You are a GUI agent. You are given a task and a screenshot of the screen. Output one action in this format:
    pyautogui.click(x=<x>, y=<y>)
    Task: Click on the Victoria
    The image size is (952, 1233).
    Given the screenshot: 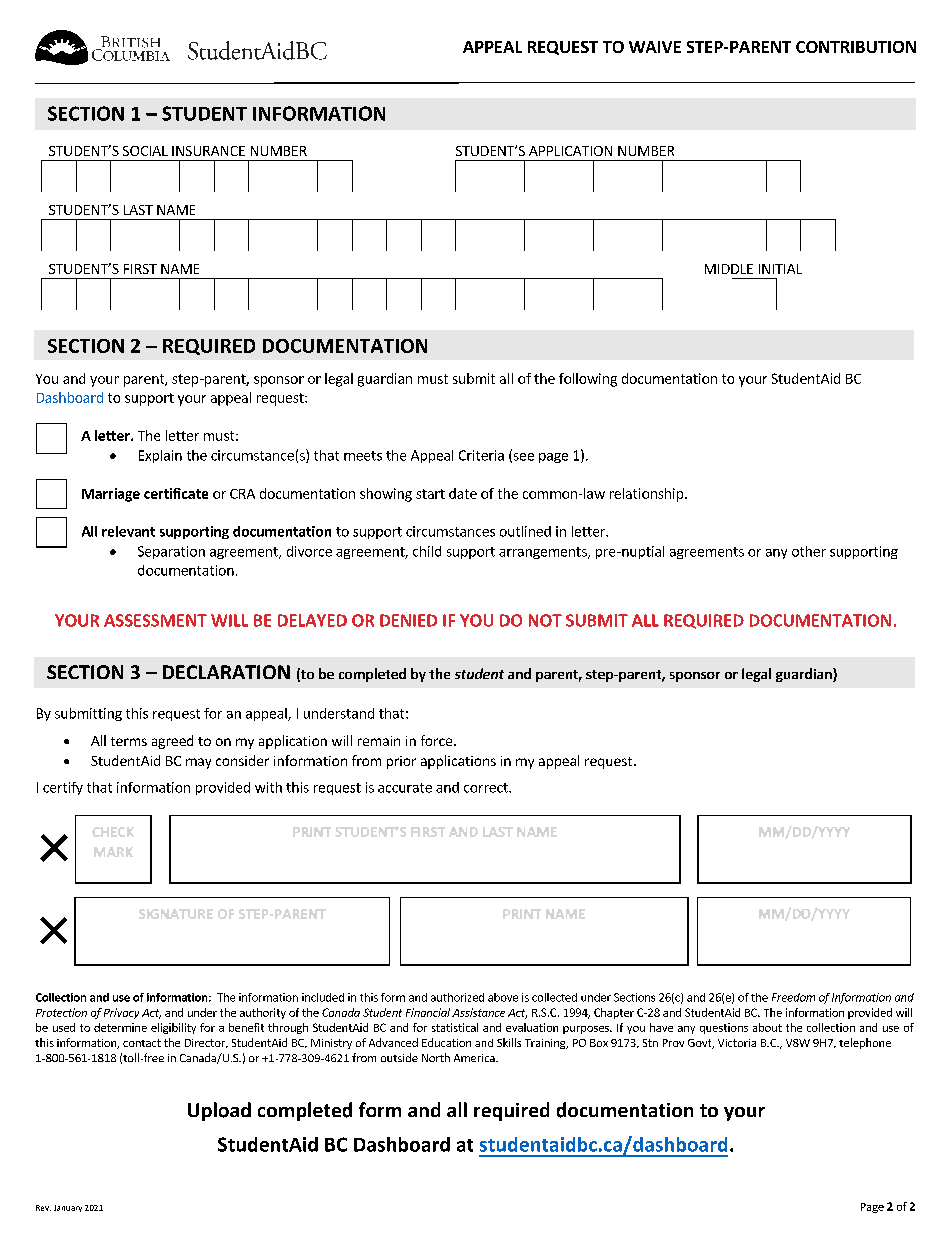 What is the action you would take?
    pyautogui.click(x=737, y=1043)
